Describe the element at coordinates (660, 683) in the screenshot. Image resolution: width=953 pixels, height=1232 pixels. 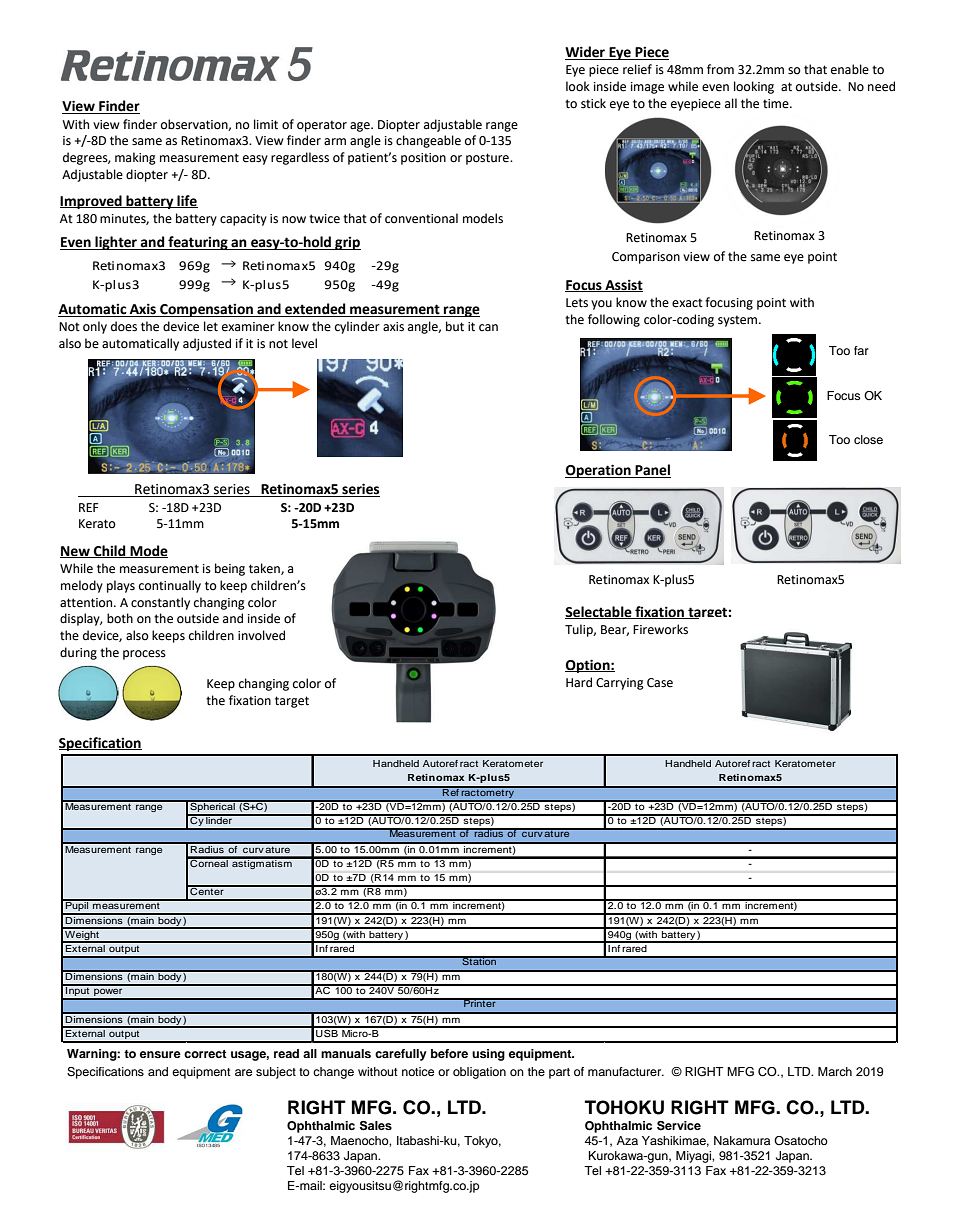
I see `Case` at that location.
